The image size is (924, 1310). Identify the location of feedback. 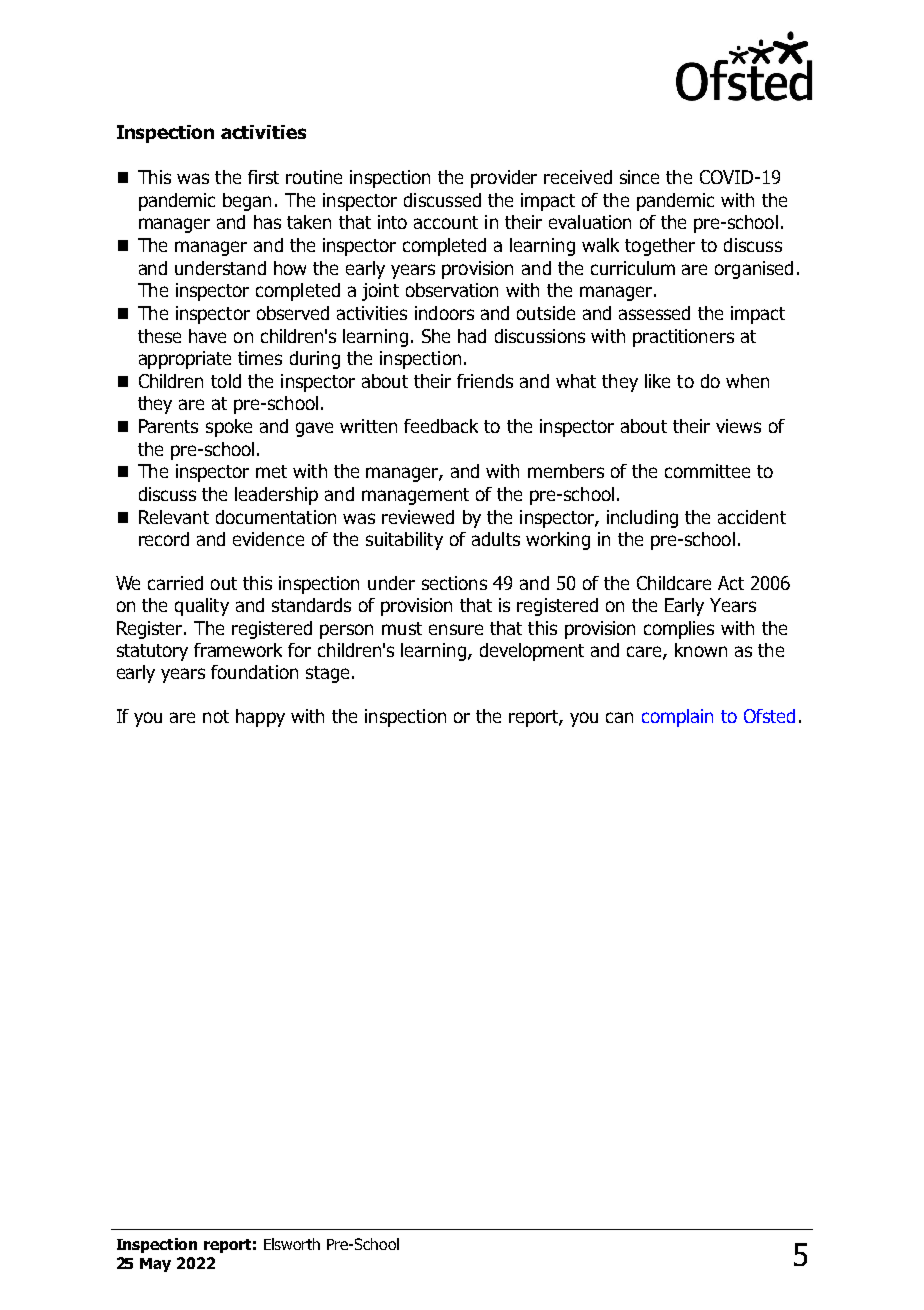
(441, 426).
